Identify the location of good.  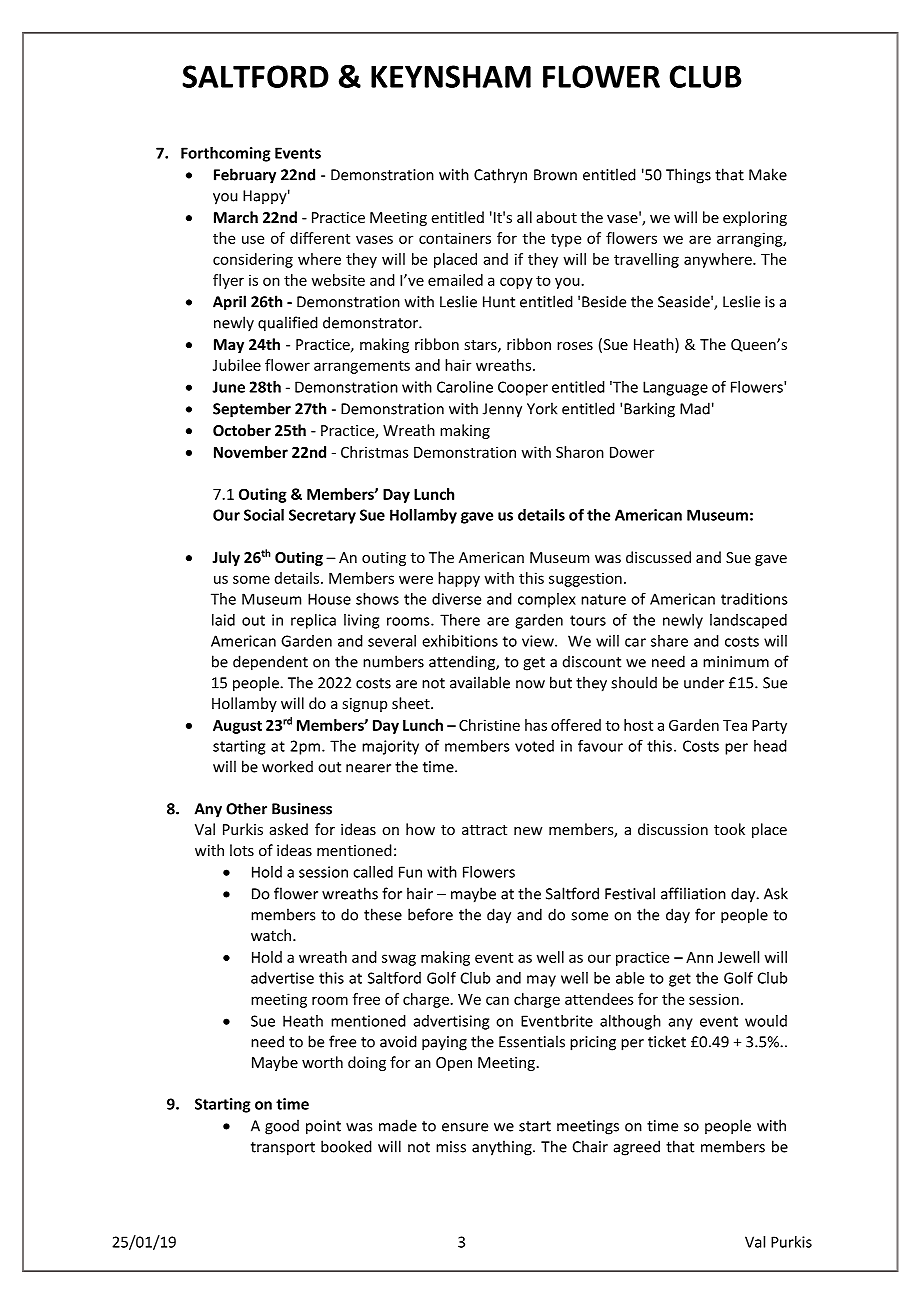
(282, 1127).
